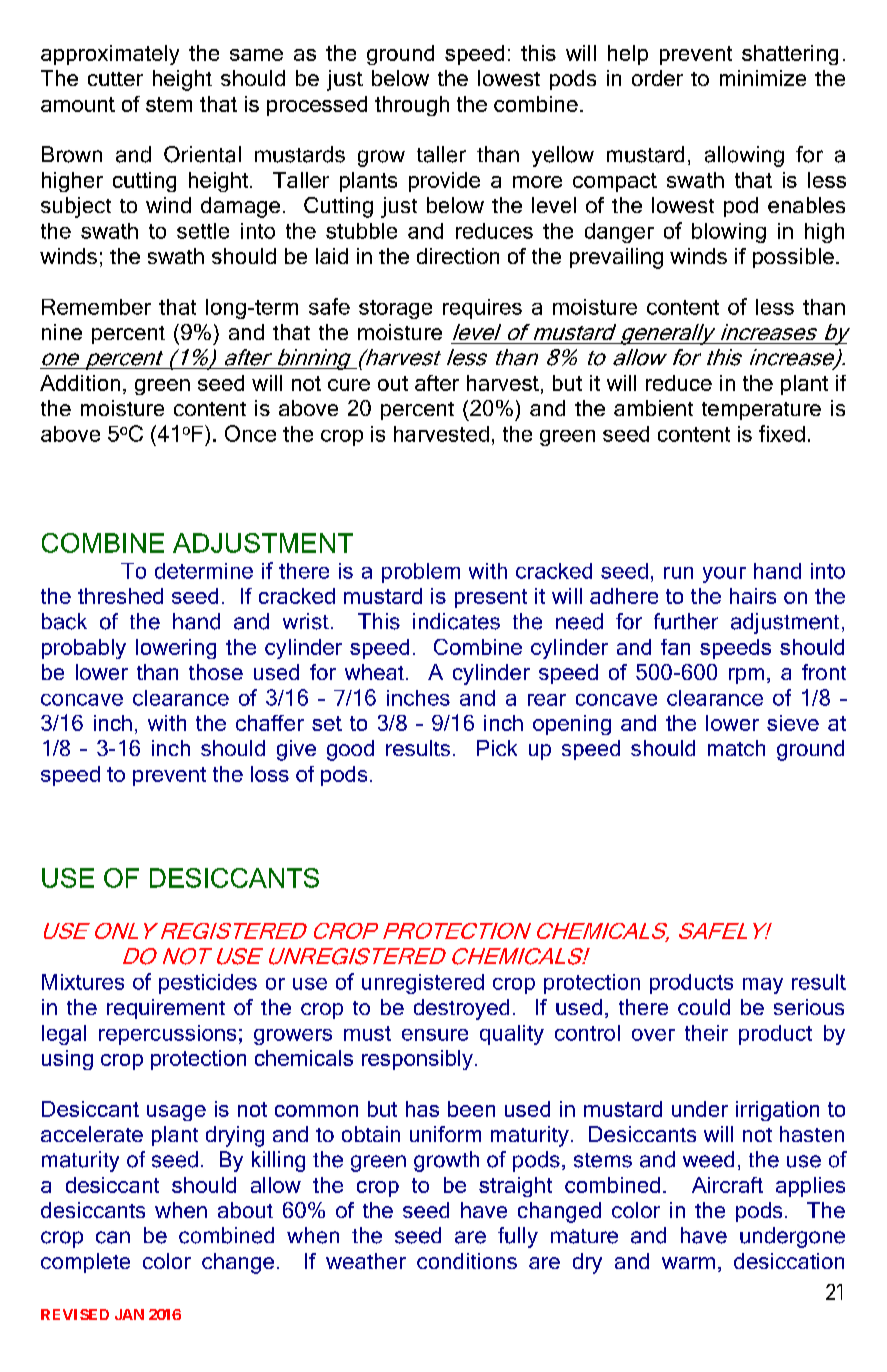  I want to click on Pick, so click(497, 748).
